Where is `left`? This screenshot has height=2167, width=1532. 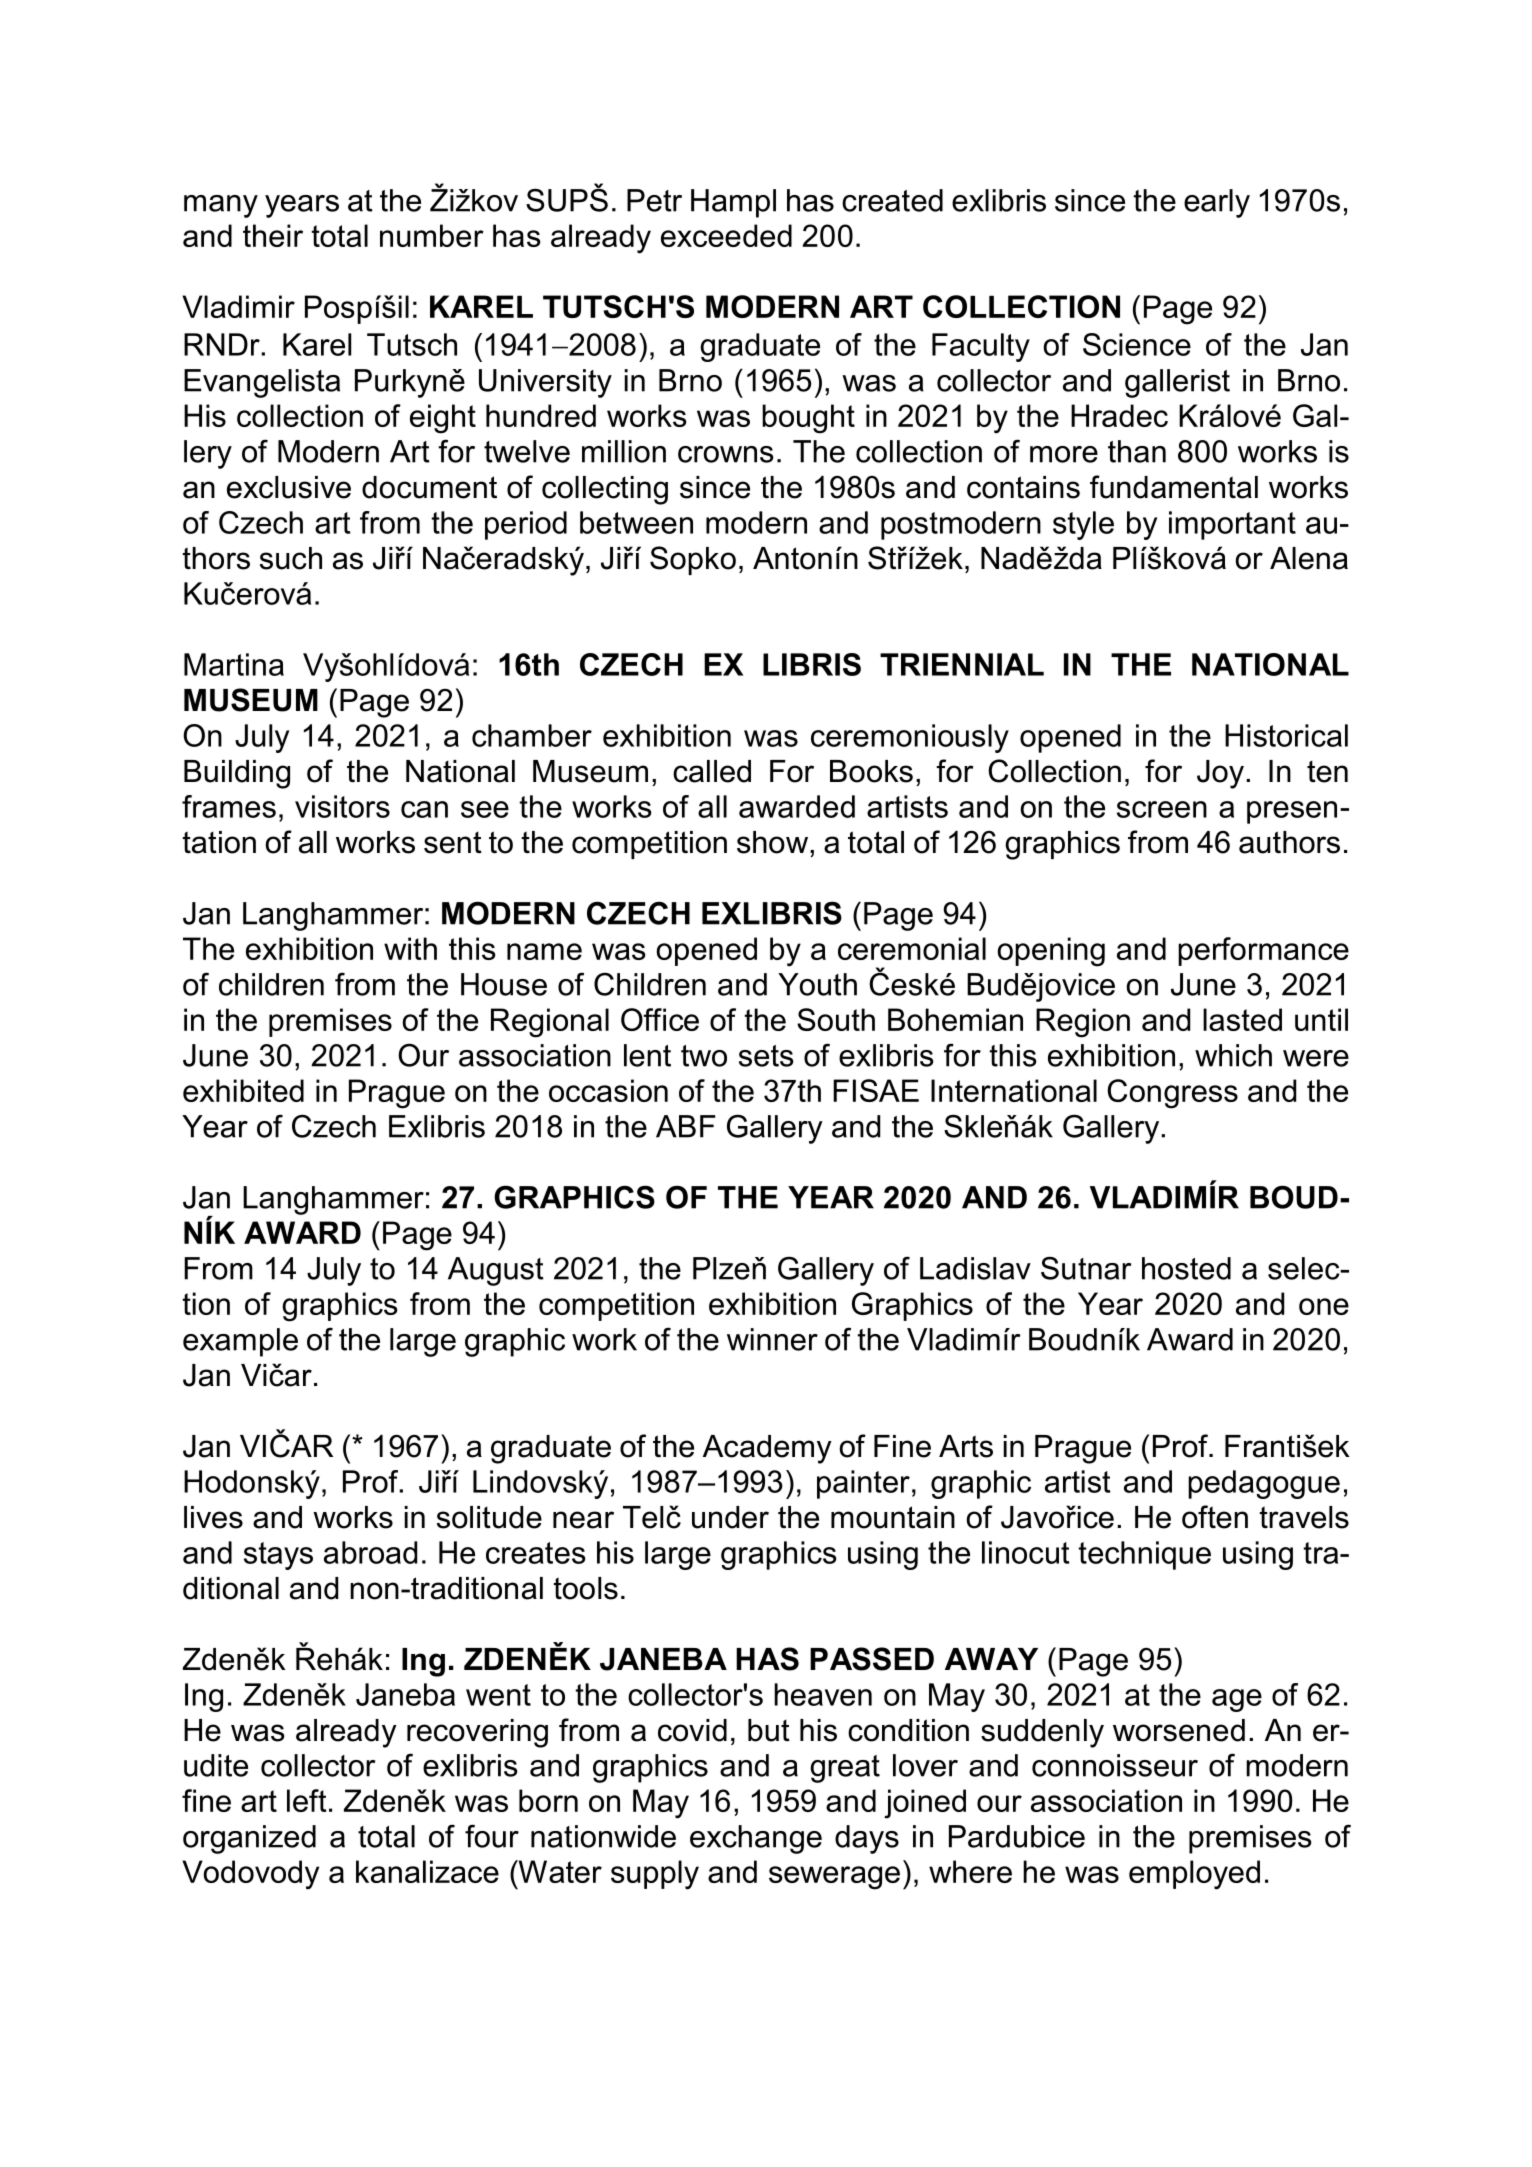
left is located at coordinates (307, 1800).
